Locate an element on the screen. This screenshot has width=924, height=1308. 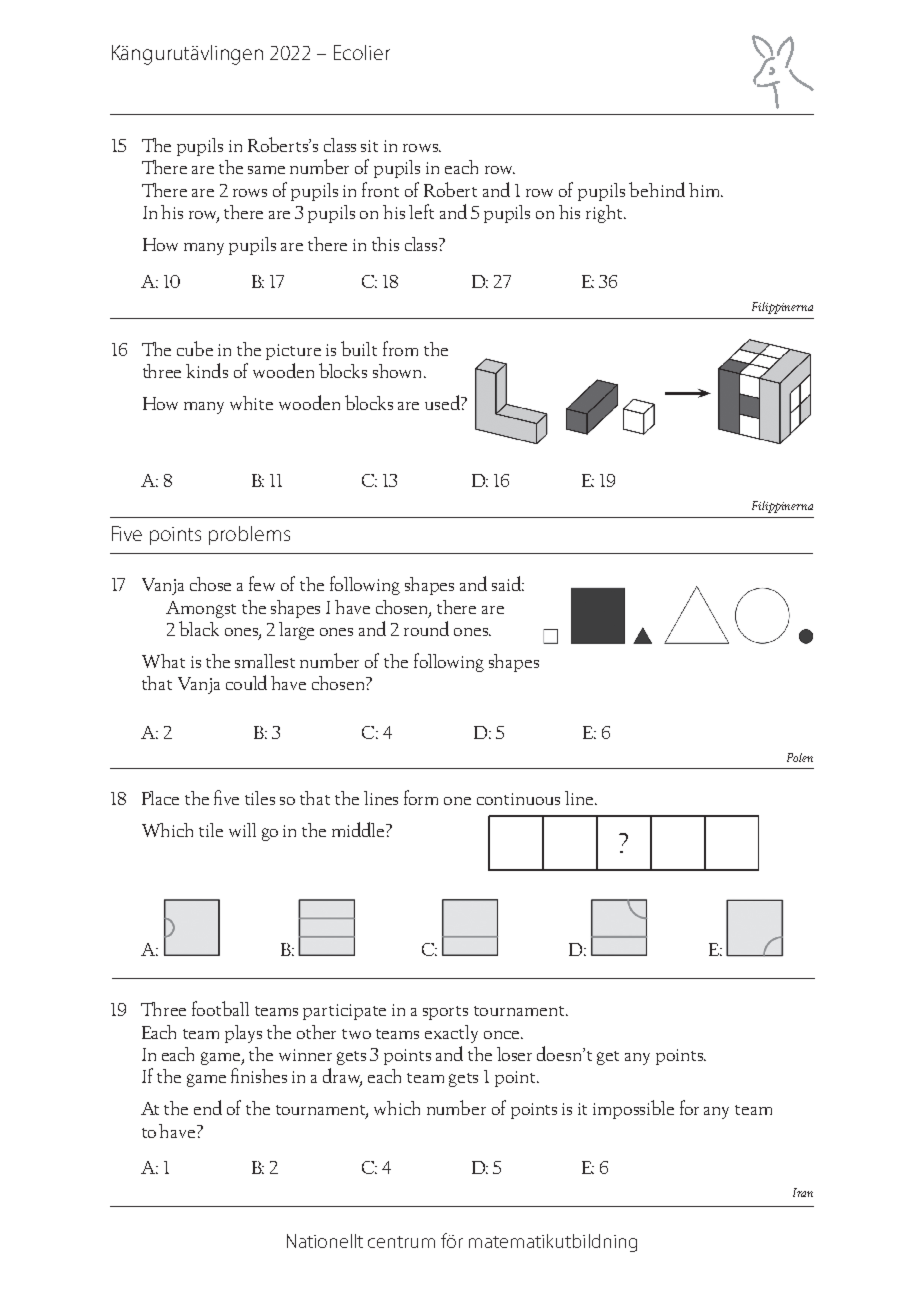
could is located at coordinates (246, 682).
